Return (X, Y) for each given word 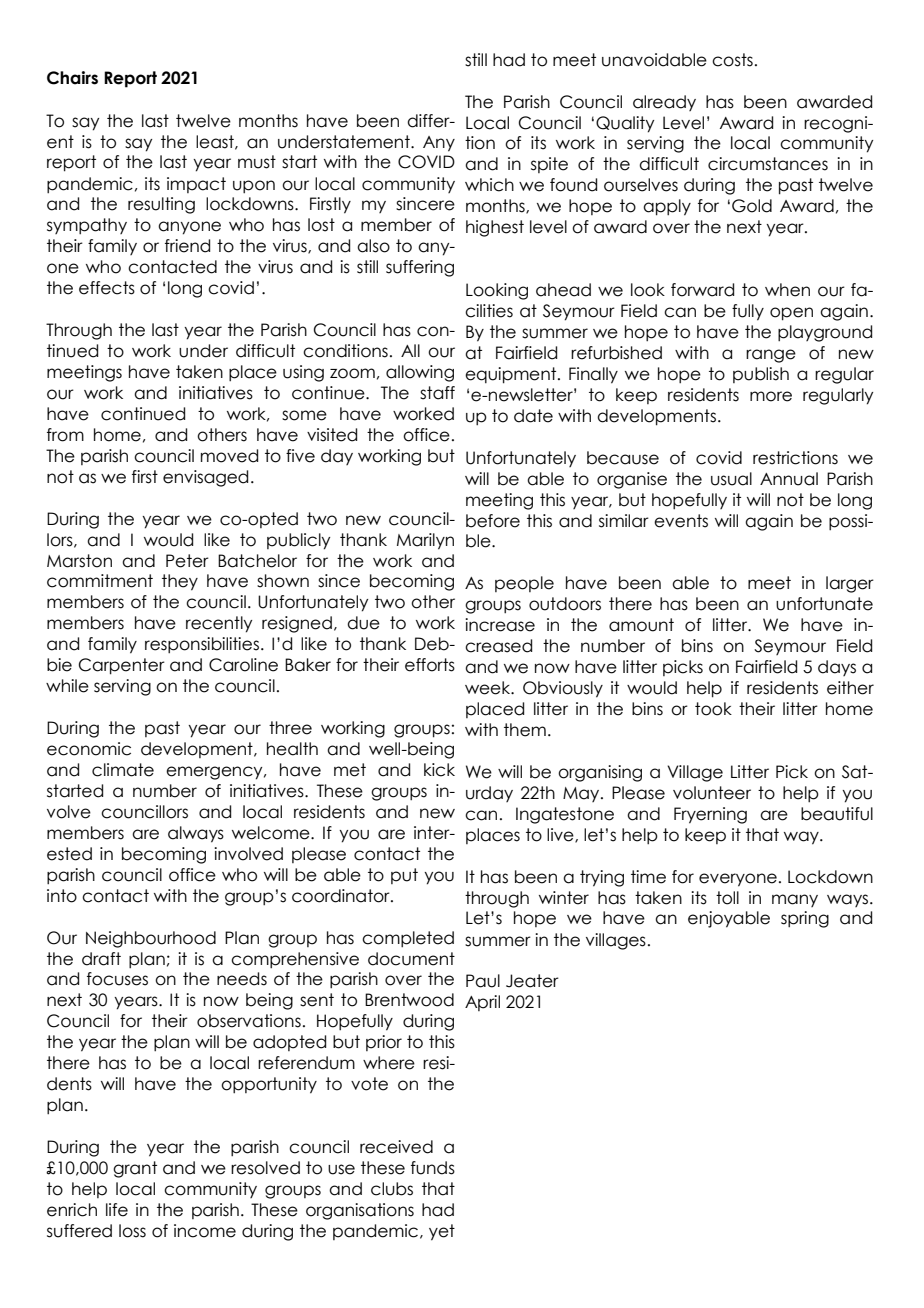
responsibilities (202, 645)
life (117, 1210)
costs (732, 60)
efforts (430, 665)
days (837, 668)
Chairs (72, 78)
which (489, 185)
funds (433, 1168)
